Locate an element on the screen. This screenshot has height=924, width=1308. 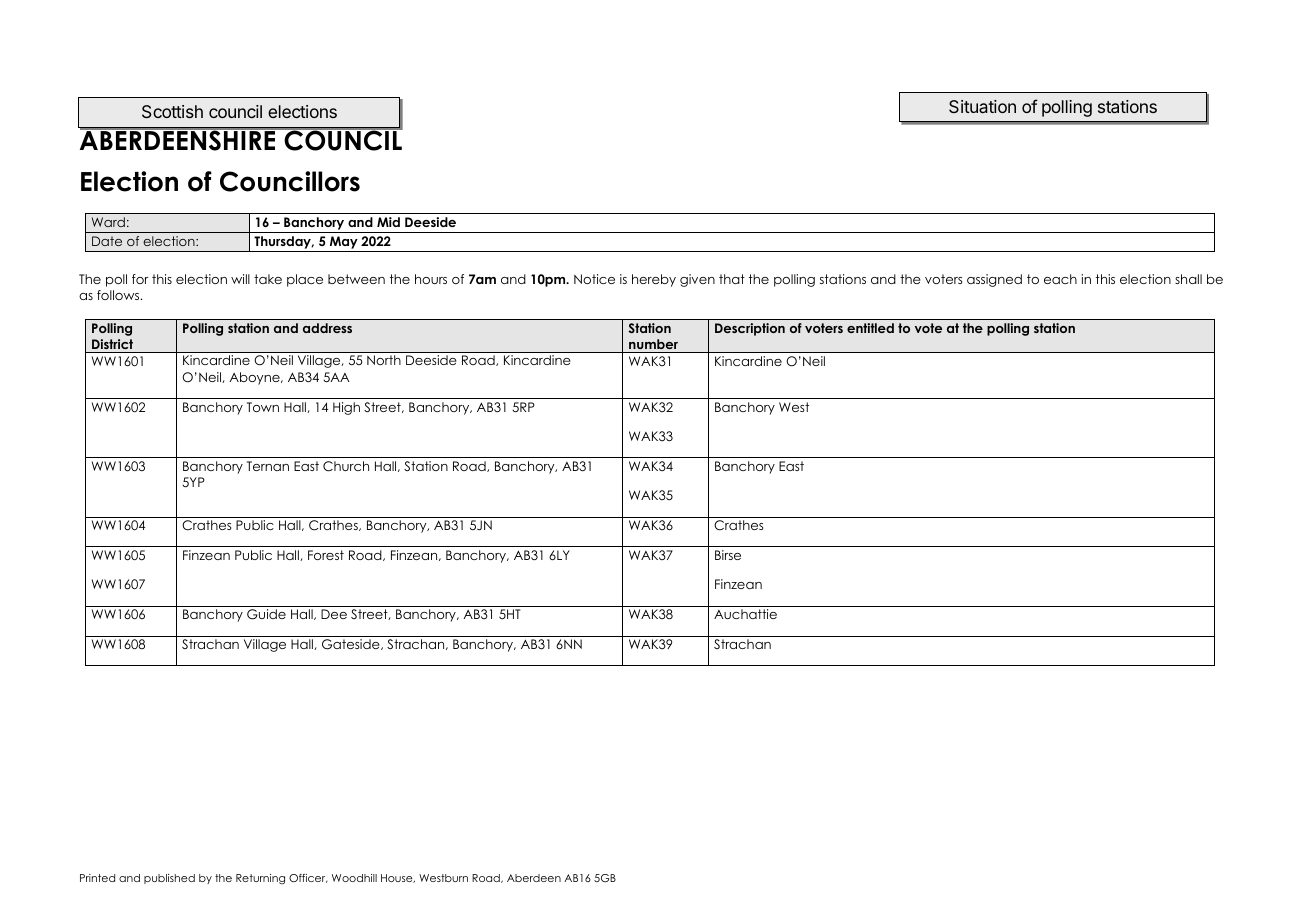
Description is located at coordinates (750, 329).
